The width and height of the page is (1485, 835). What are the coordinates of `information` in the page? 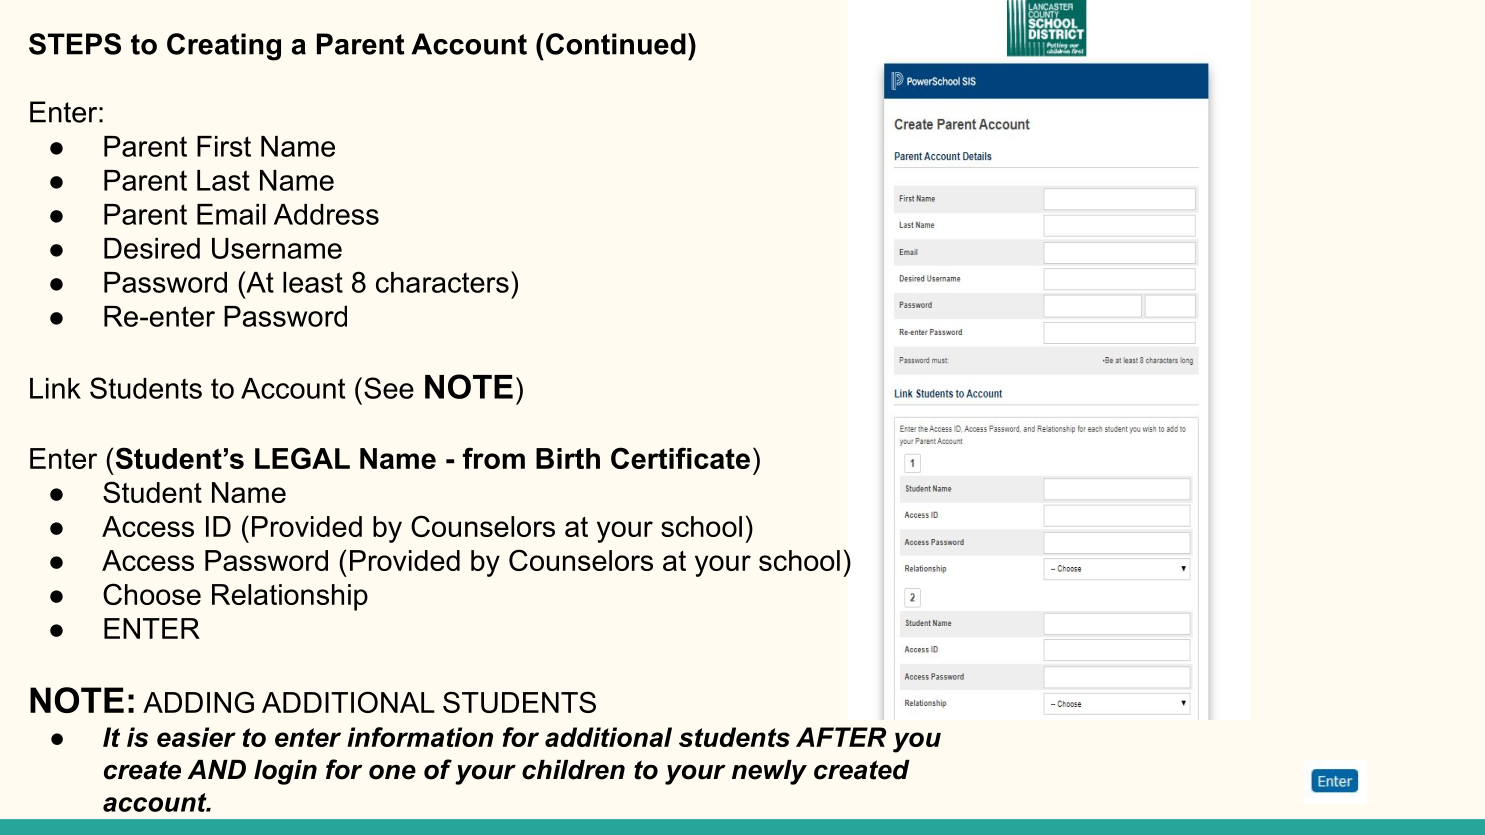 It's located at (420, 737).
